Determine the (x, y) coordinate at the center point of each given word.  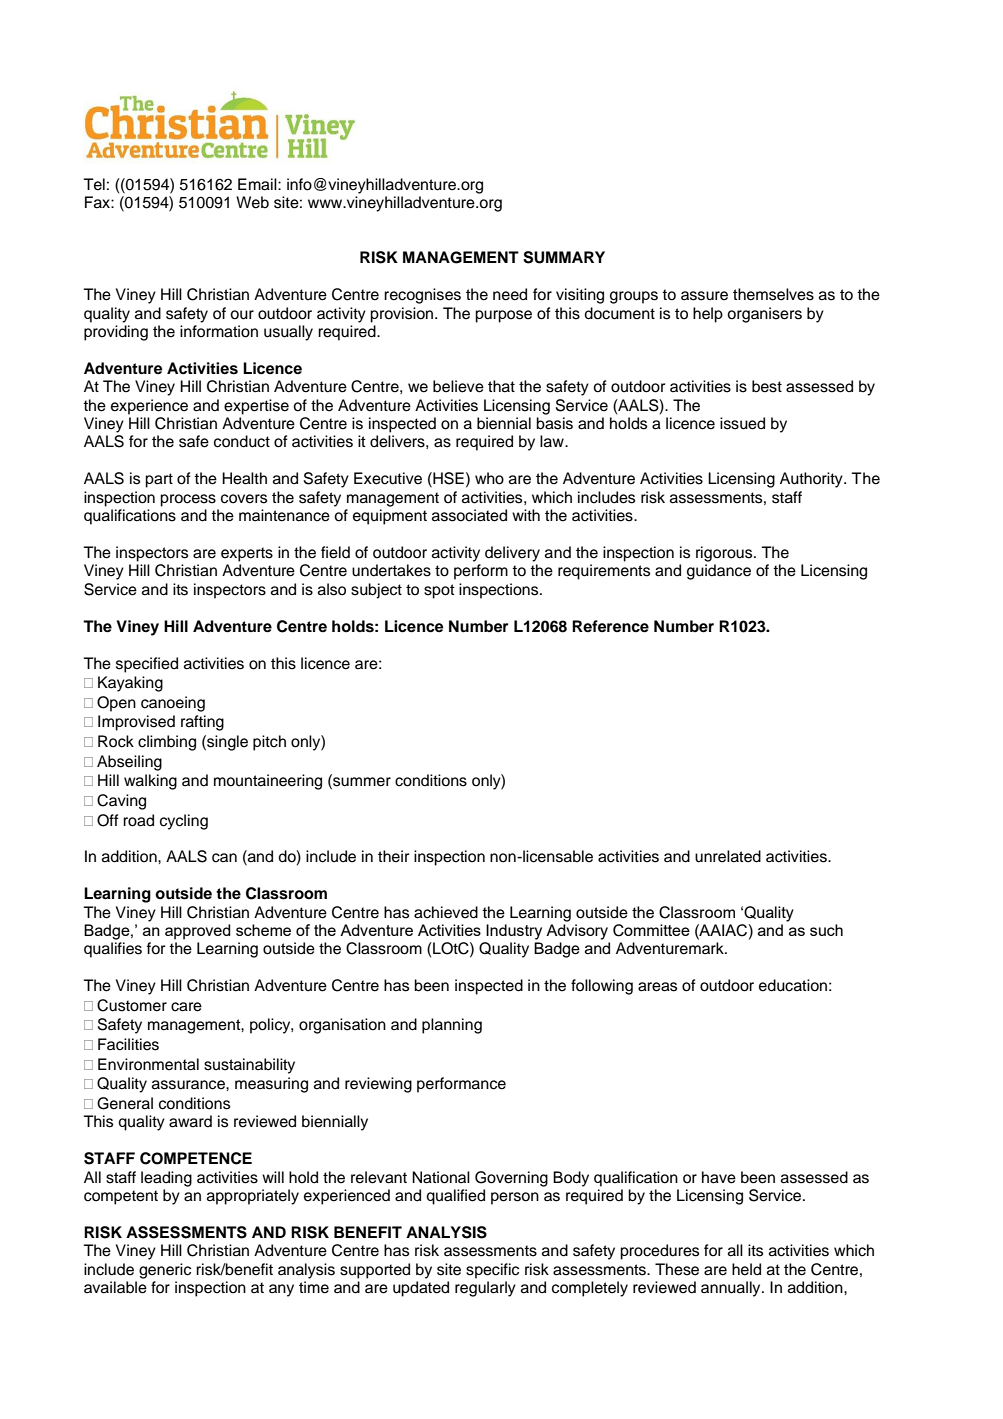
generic (165, 1271)
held (746, 1269)
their (393, 856)
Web (252, 202)
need (510, 294)
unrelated (728, 856)
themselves (773, 294)
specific (492, 1271)
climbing (167, 743)
